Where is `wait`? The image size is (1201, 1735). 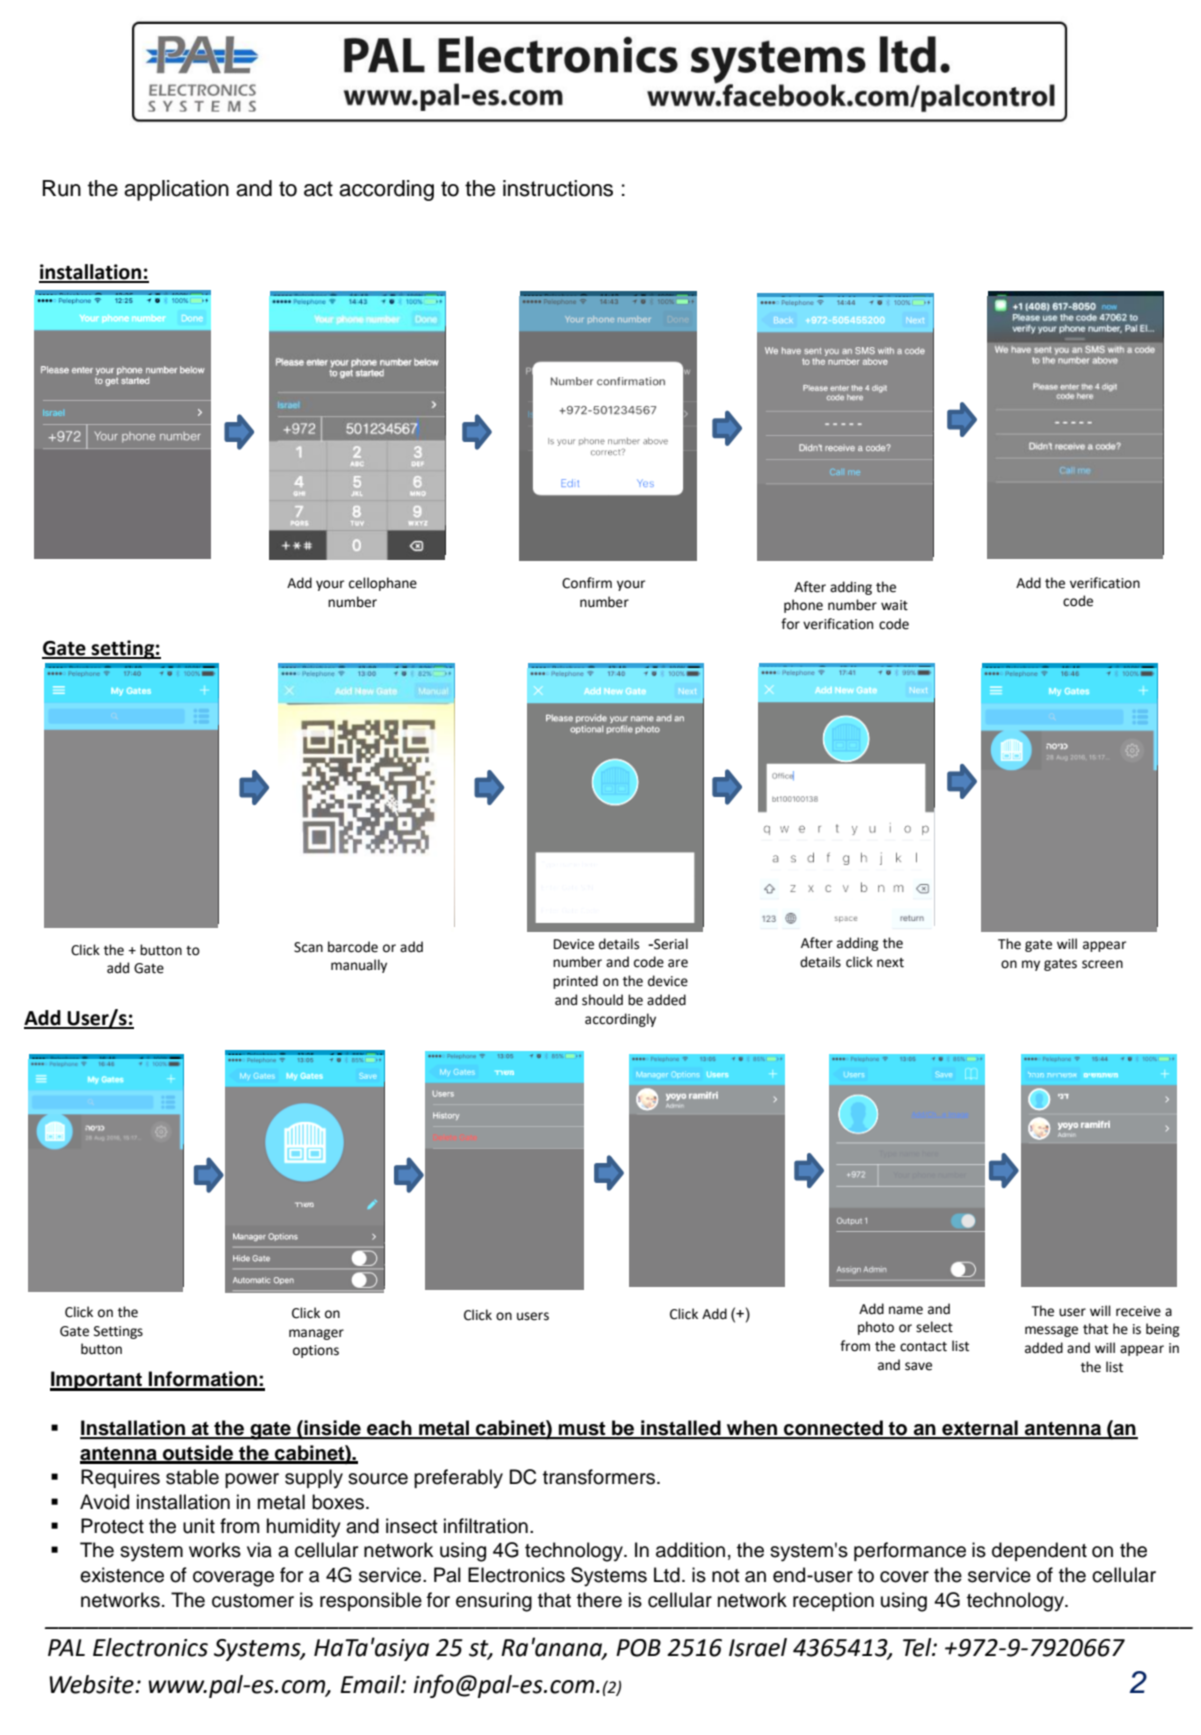 wait is located at coordinates (894, 605).
